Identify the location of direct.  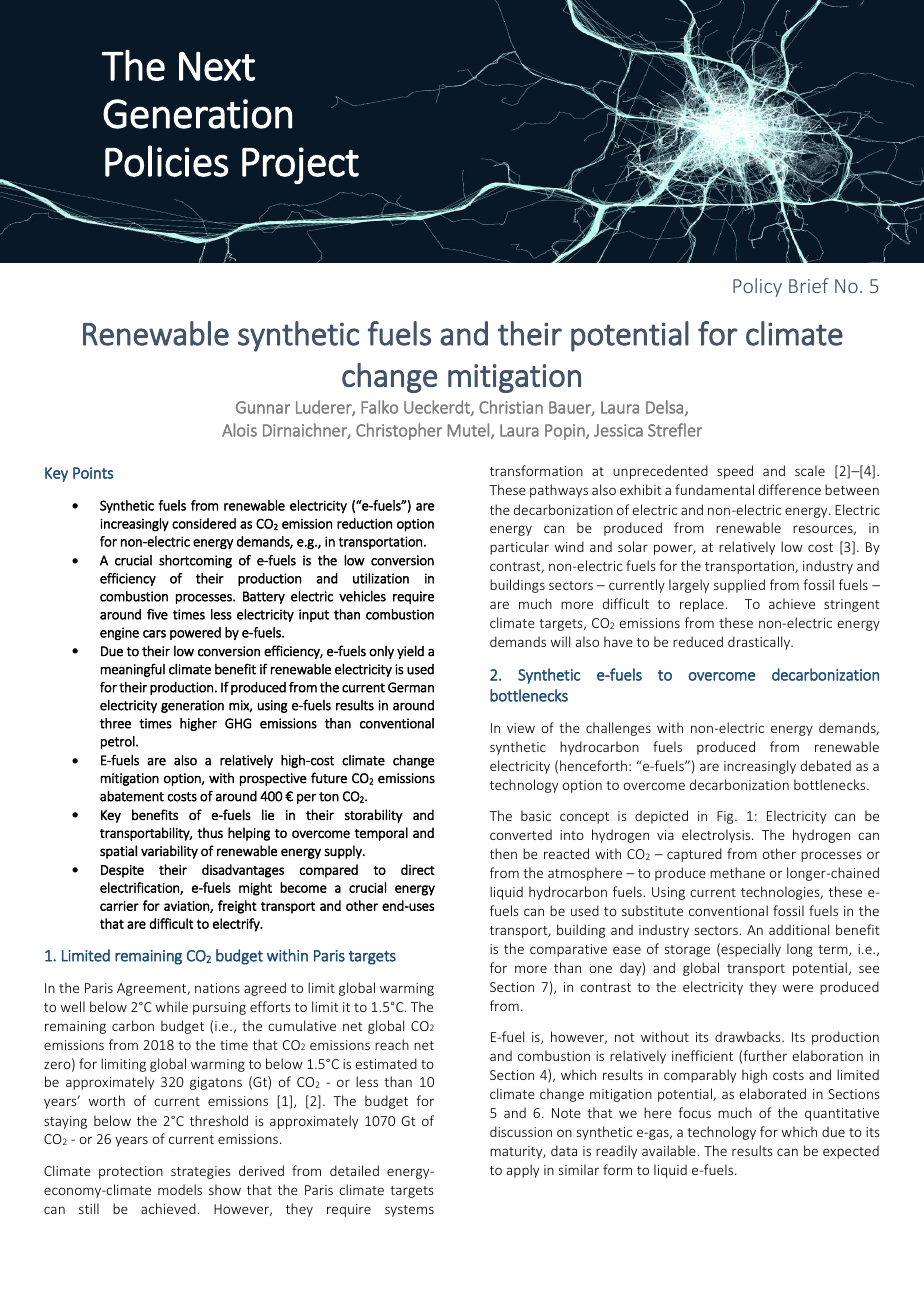
(418, 869).
